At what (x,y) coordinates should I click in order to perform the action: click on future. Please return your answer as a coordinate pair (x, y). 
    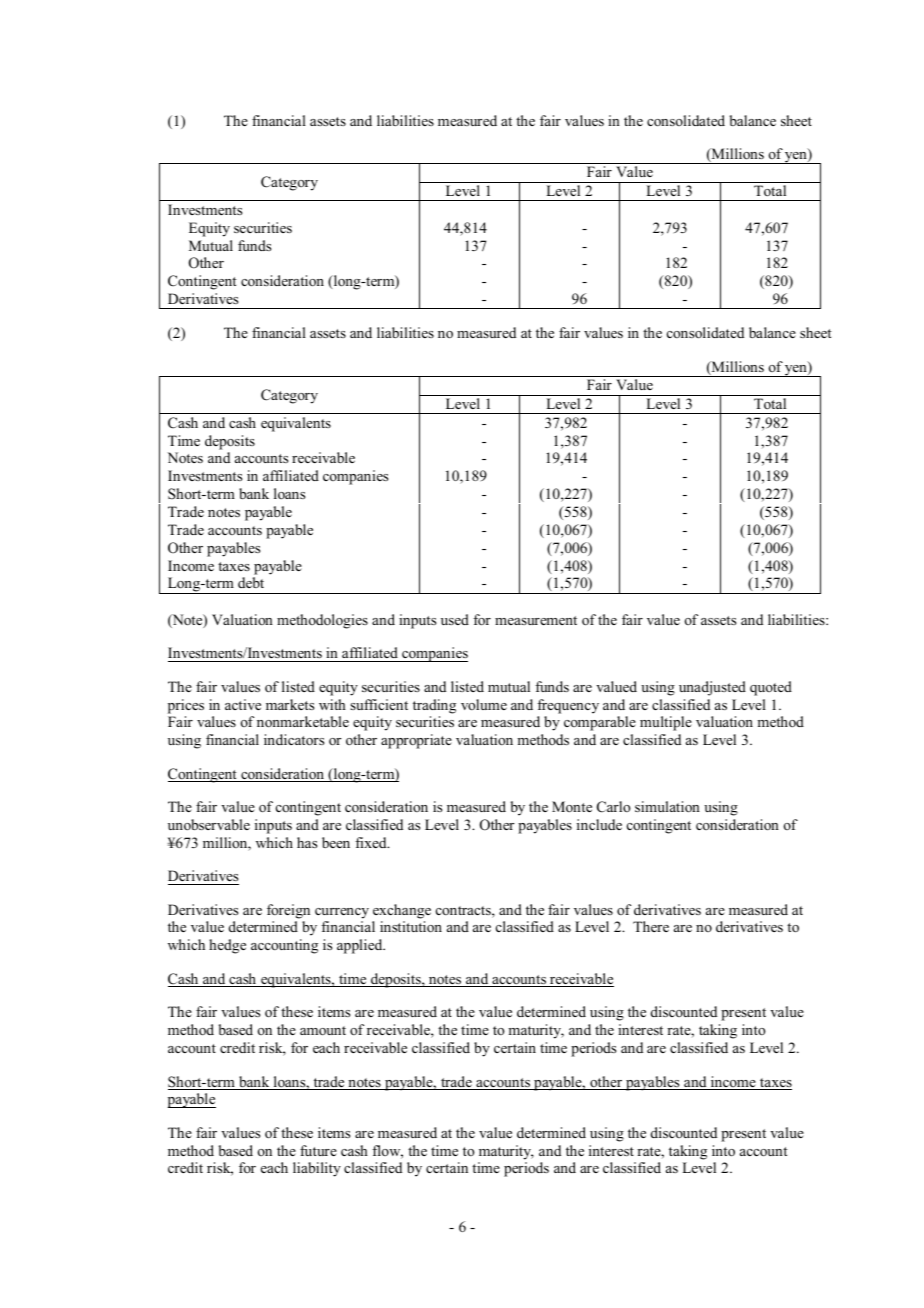
    Looking at the image, I should click on (318, 1150).
